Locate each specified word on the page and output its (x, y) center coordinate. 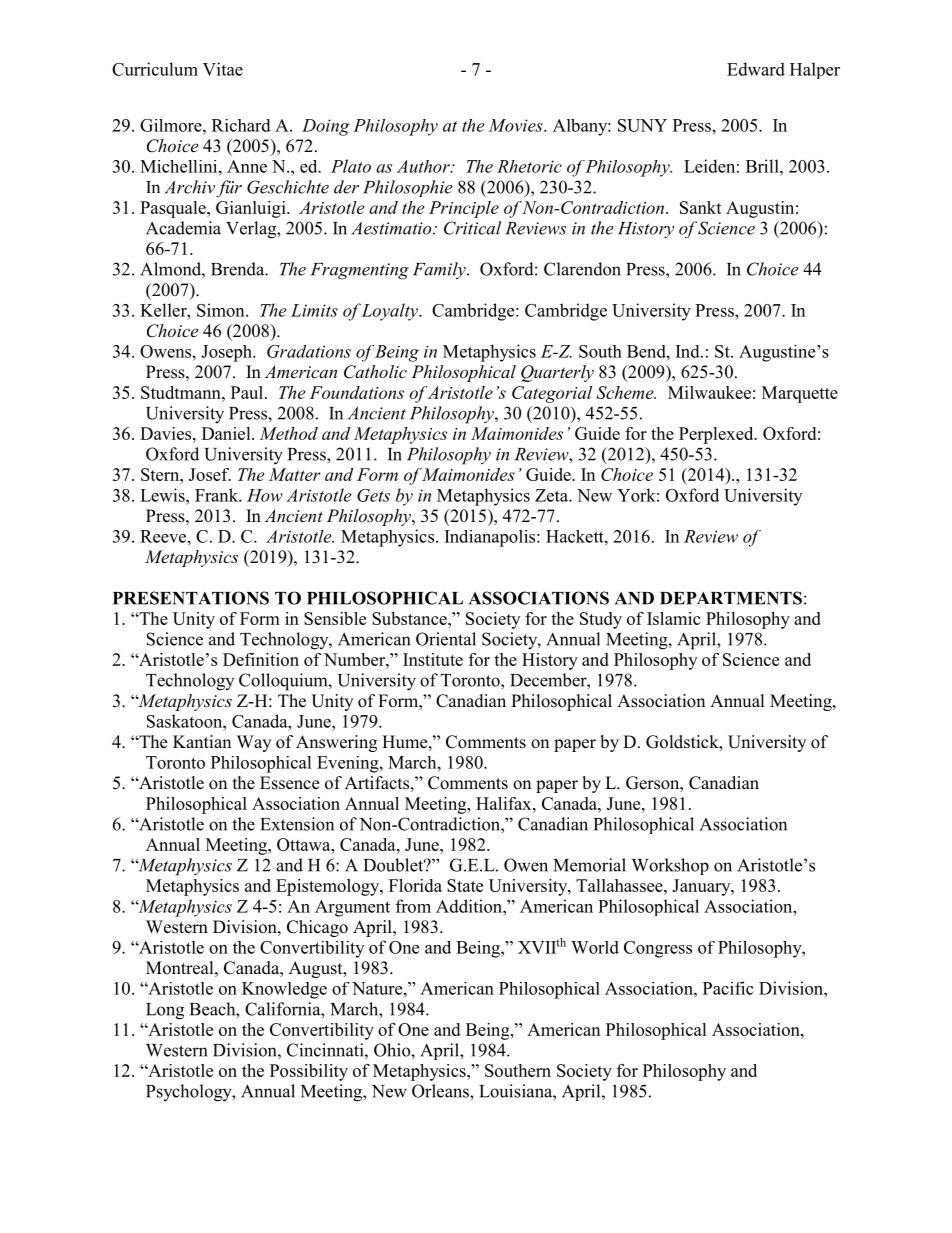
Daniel (227, 433)
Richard (241, 125)
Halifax (505, 803)
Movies (516, 125)
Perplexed (717, 435)
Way (254, 743)
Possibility (309, 1072)
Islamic (673, 618)
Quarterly (557, 373)
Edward (756, 69)
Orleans (441, 1091)
